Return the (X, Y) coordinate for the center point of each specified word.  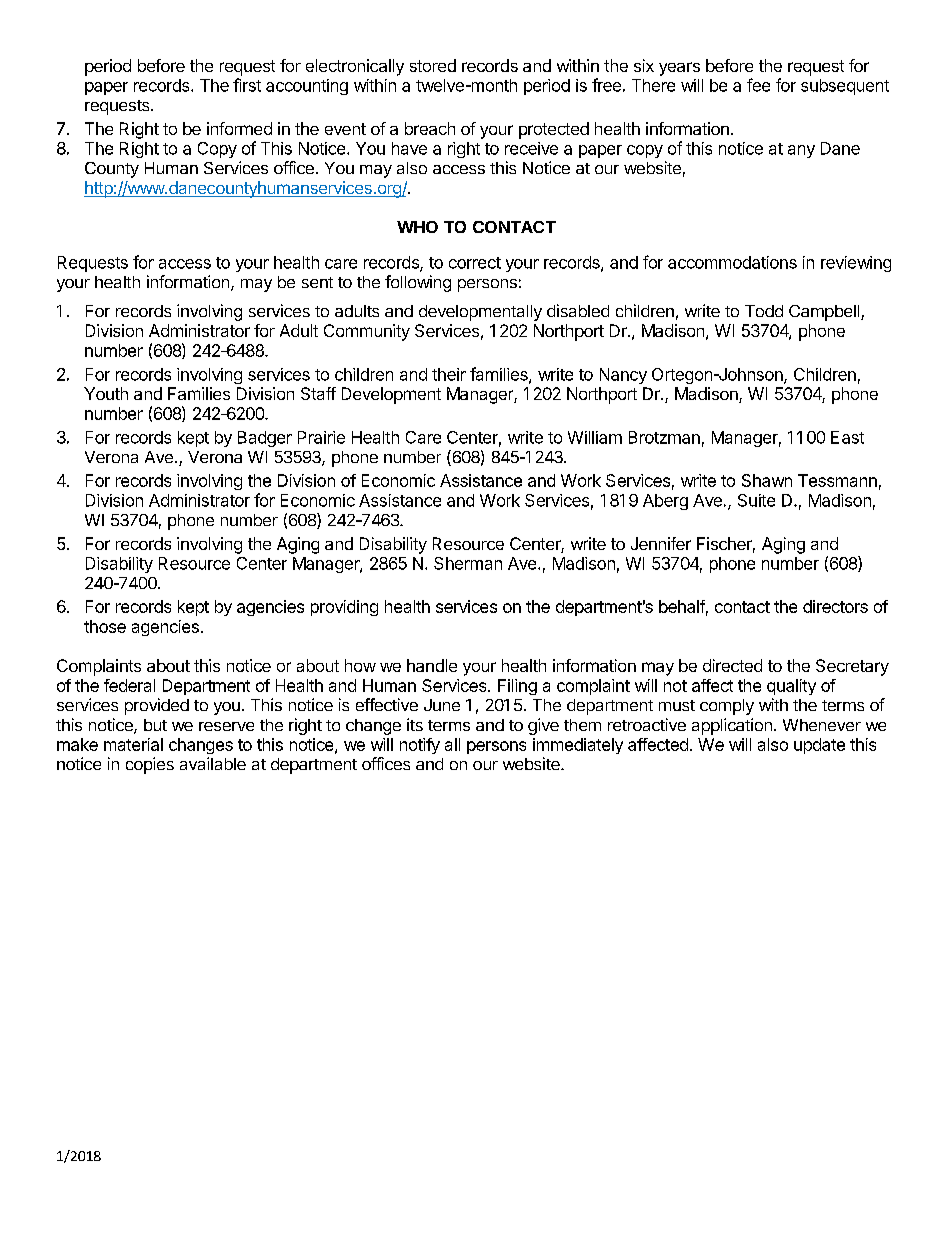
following (418, 283)
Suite (756, 500)
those (105, 626)
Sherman (468, 563)
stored (433, 65)
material (133, 744)
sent (317, 282)
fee (758, 85)
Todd (764, 311)
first (247, 85)
